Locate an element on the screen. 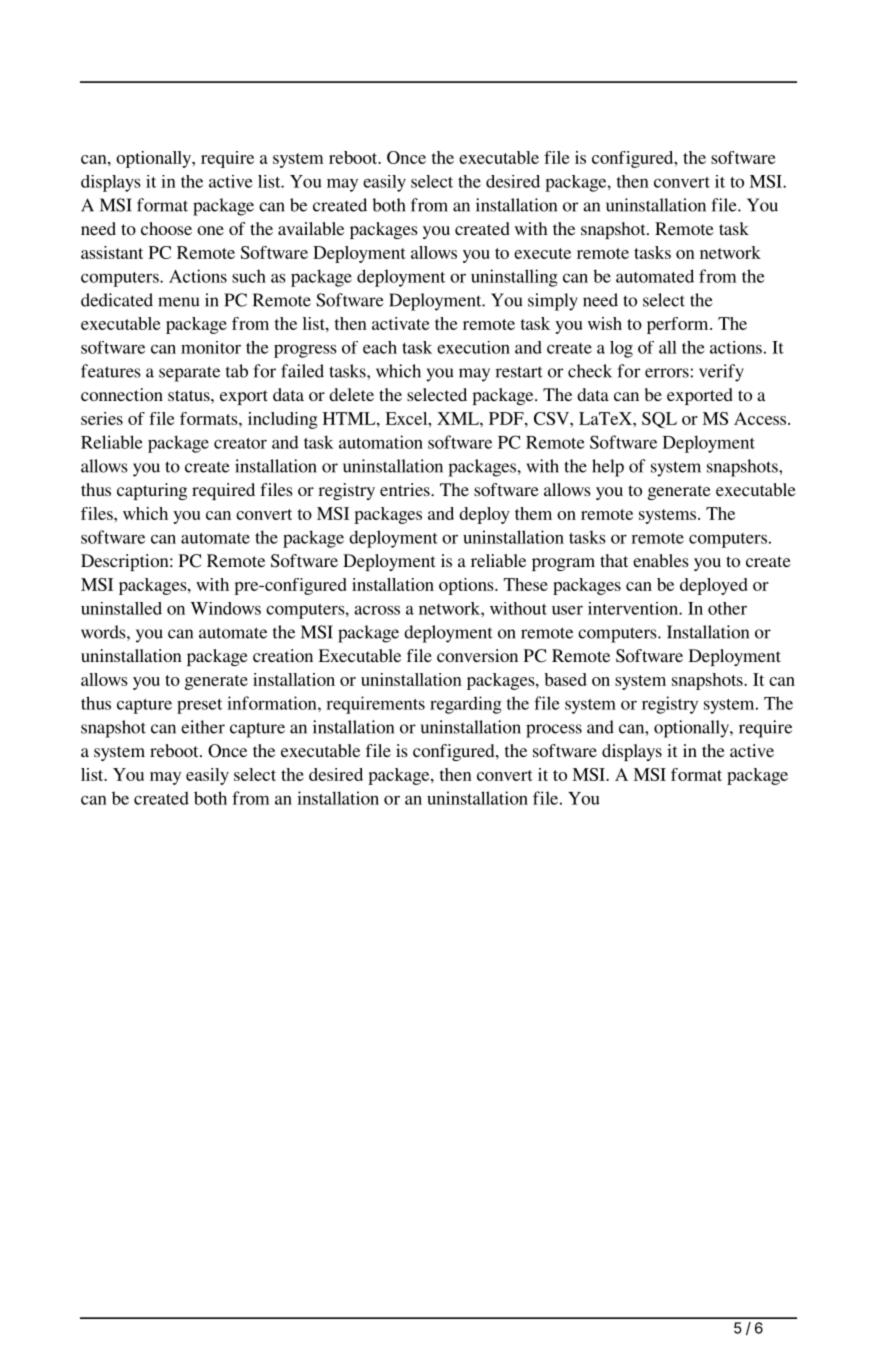 This screenshot has height=1372, width=877. Windows is located at coordinates (225, 608).
